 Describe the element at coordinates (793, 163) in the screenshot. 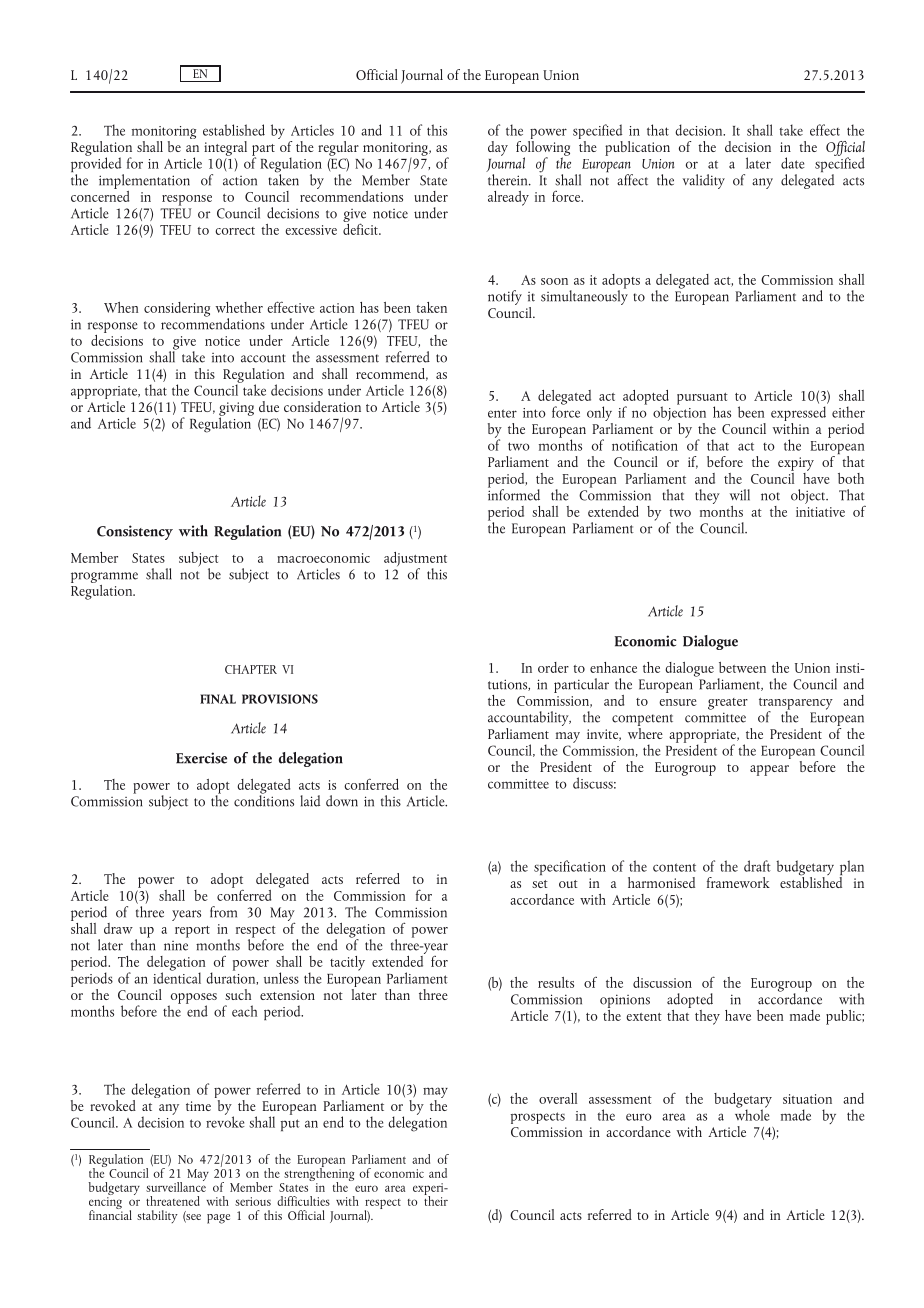

I see `date` at that location.
